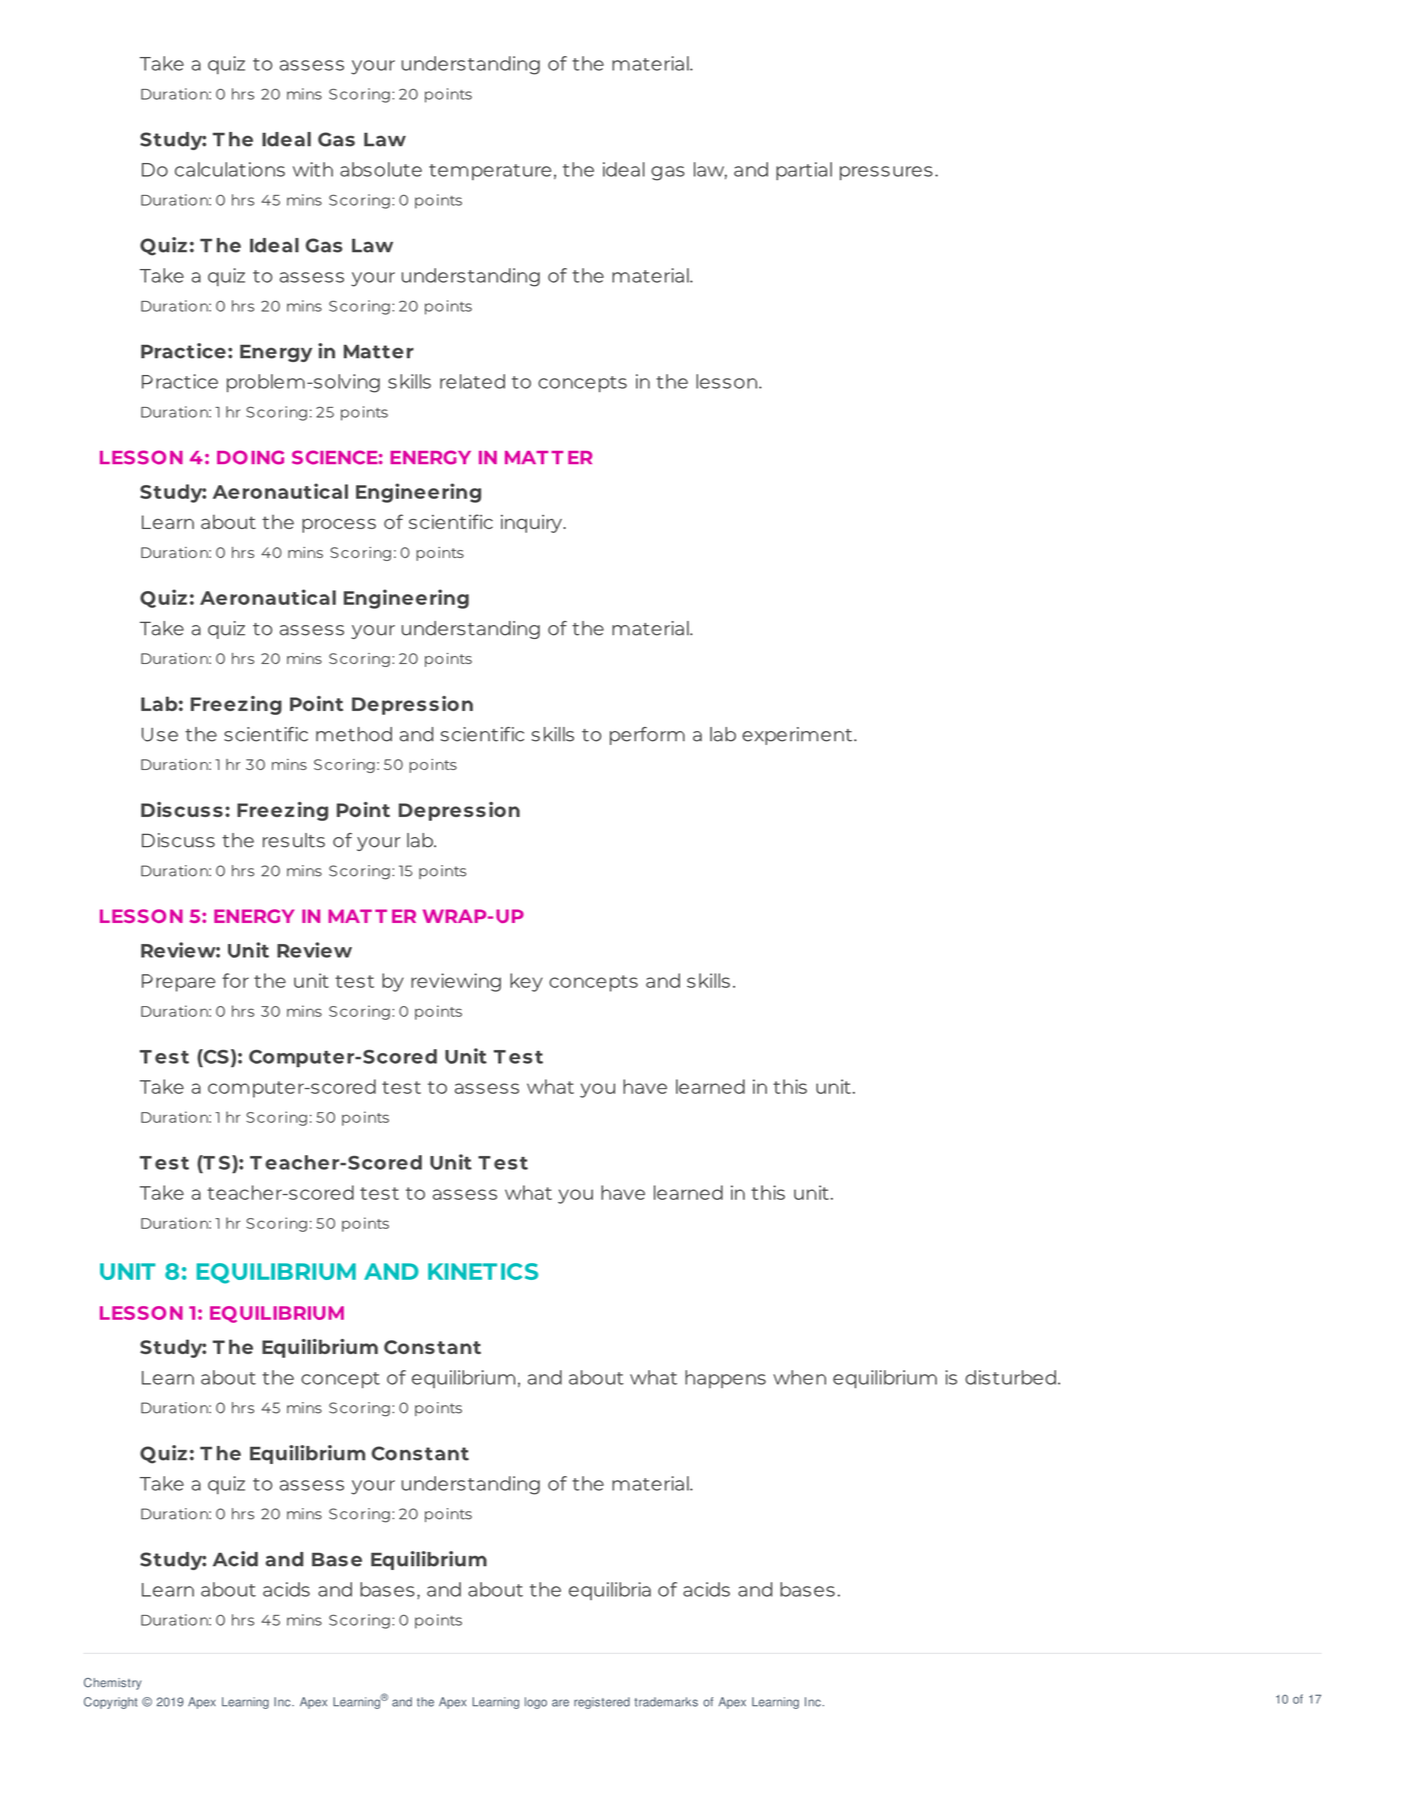 This image has width=1405, height=1818. Describe the element at coordinates (647, 736) in the image. I see `perform` at that location.
